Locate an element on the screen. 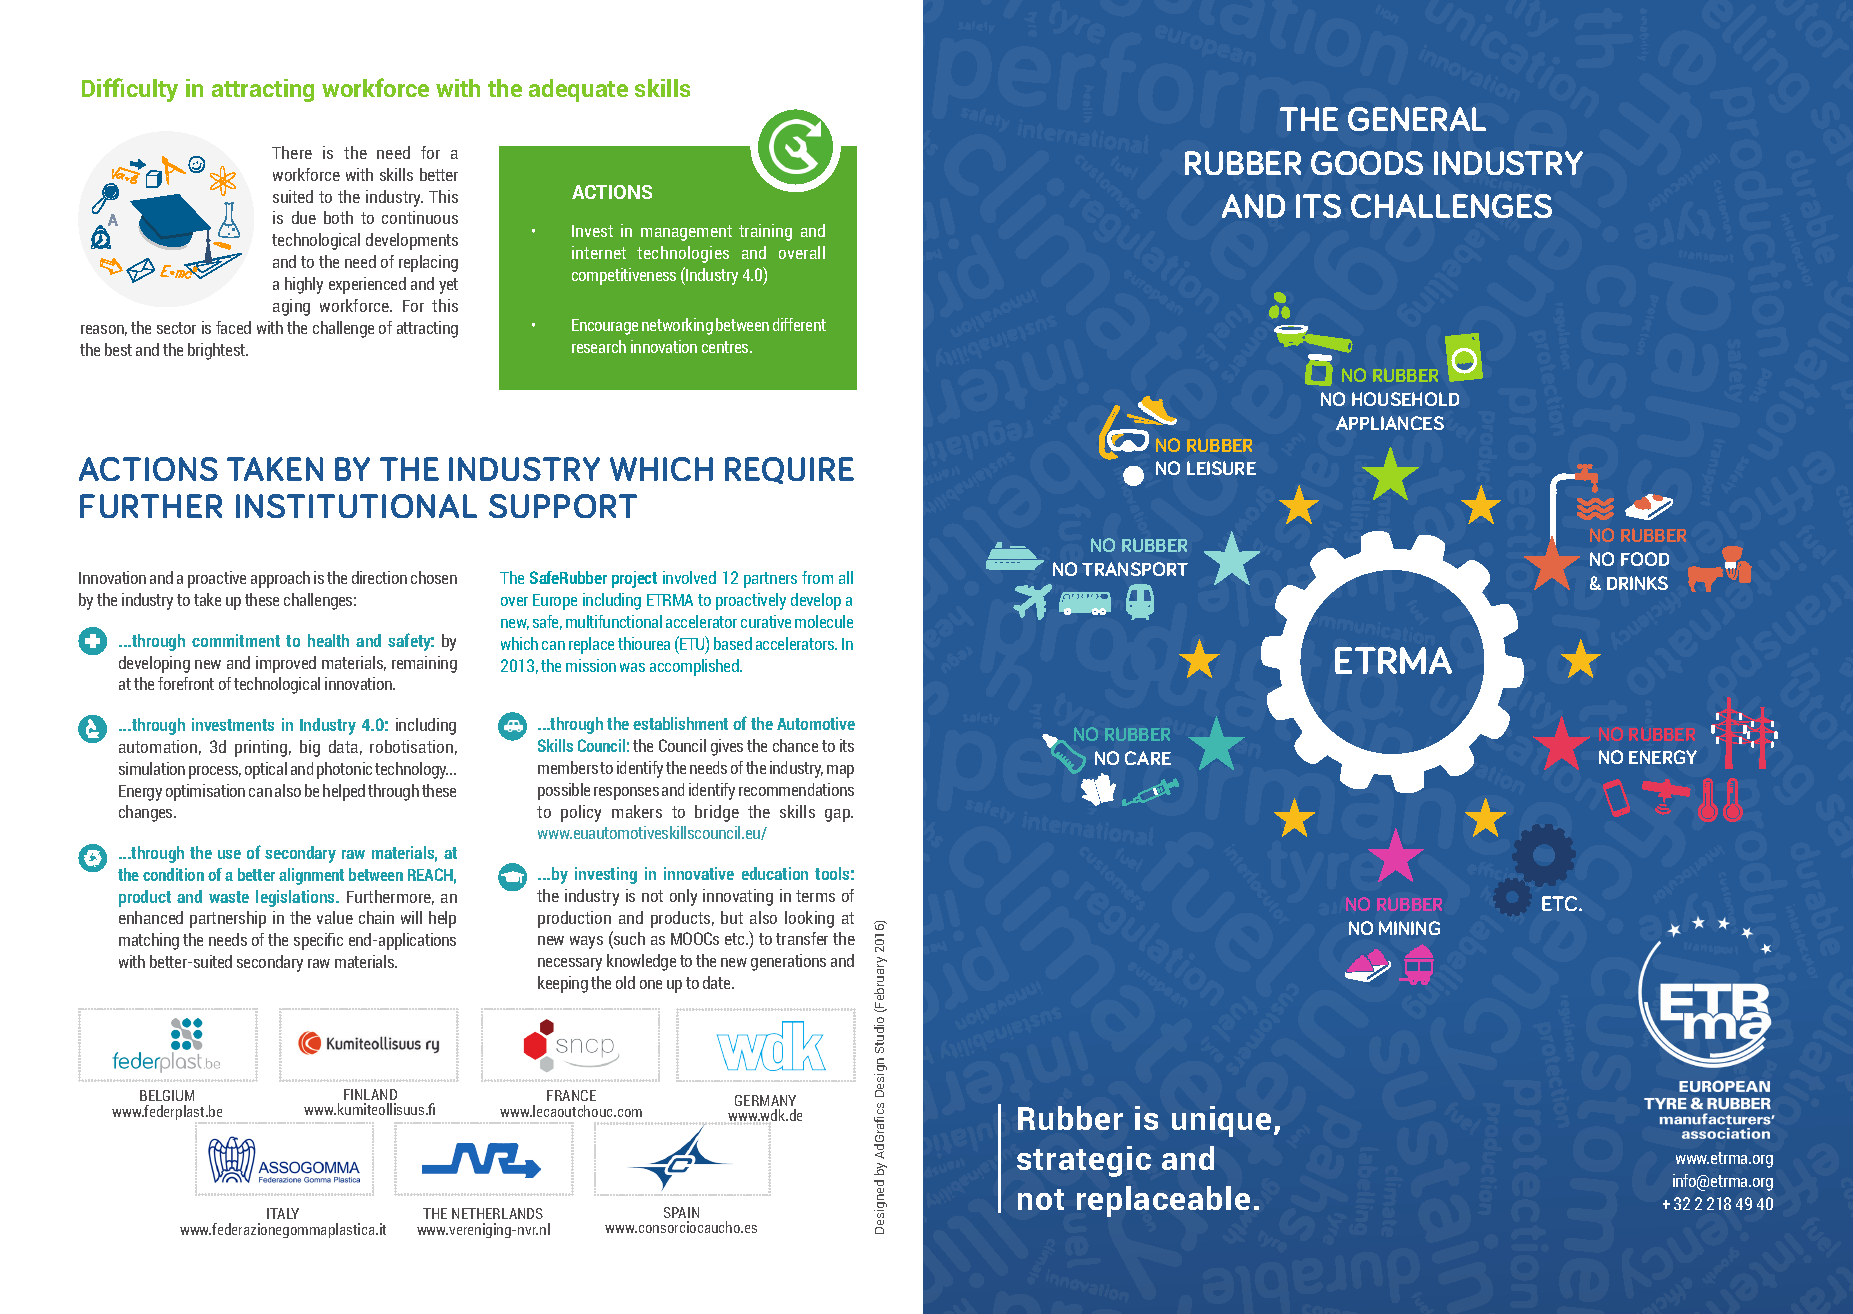  adequate is located at coordinates (578, 90).
